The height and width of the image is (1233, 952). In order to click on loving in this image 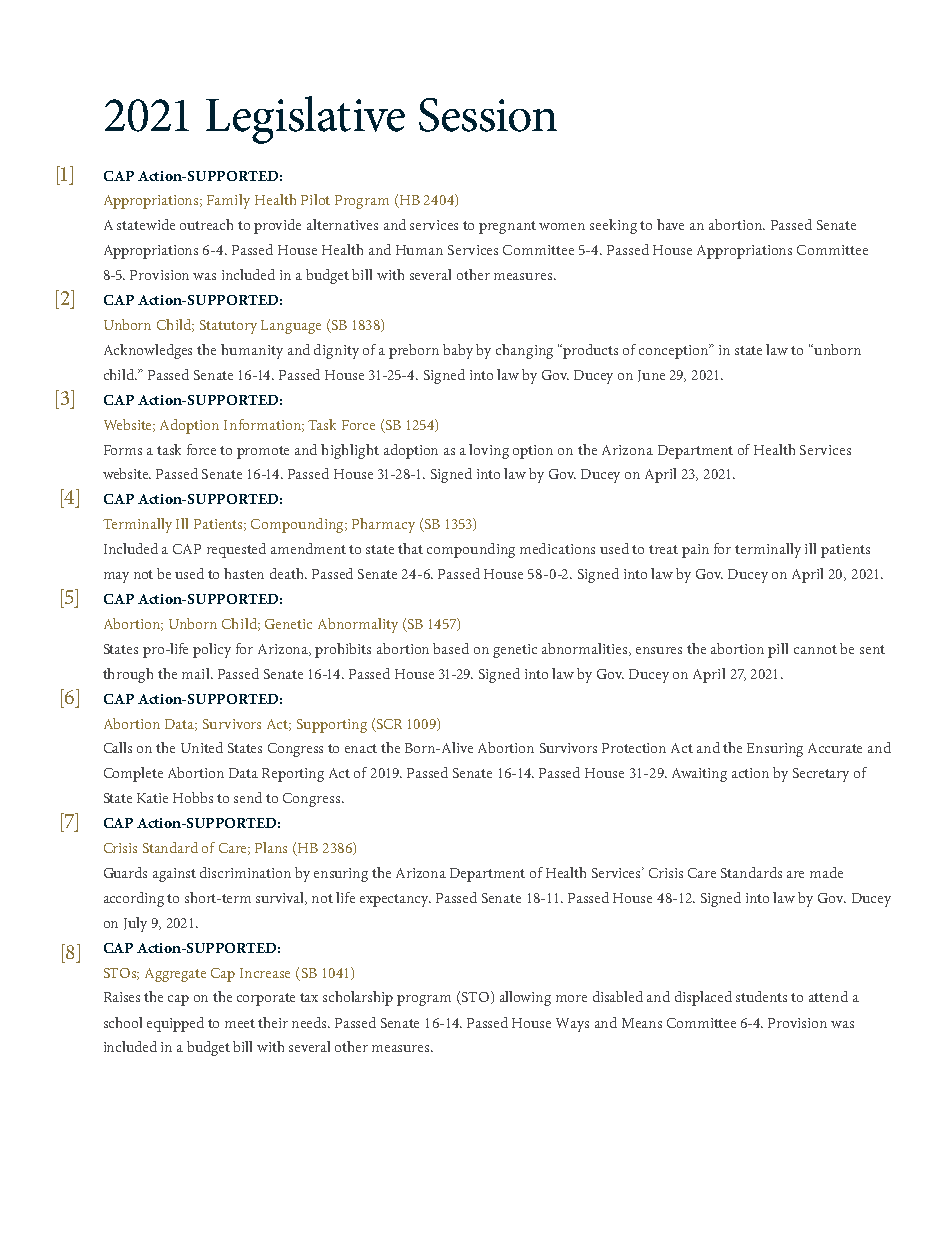, I will do `click(489, 451)`.
